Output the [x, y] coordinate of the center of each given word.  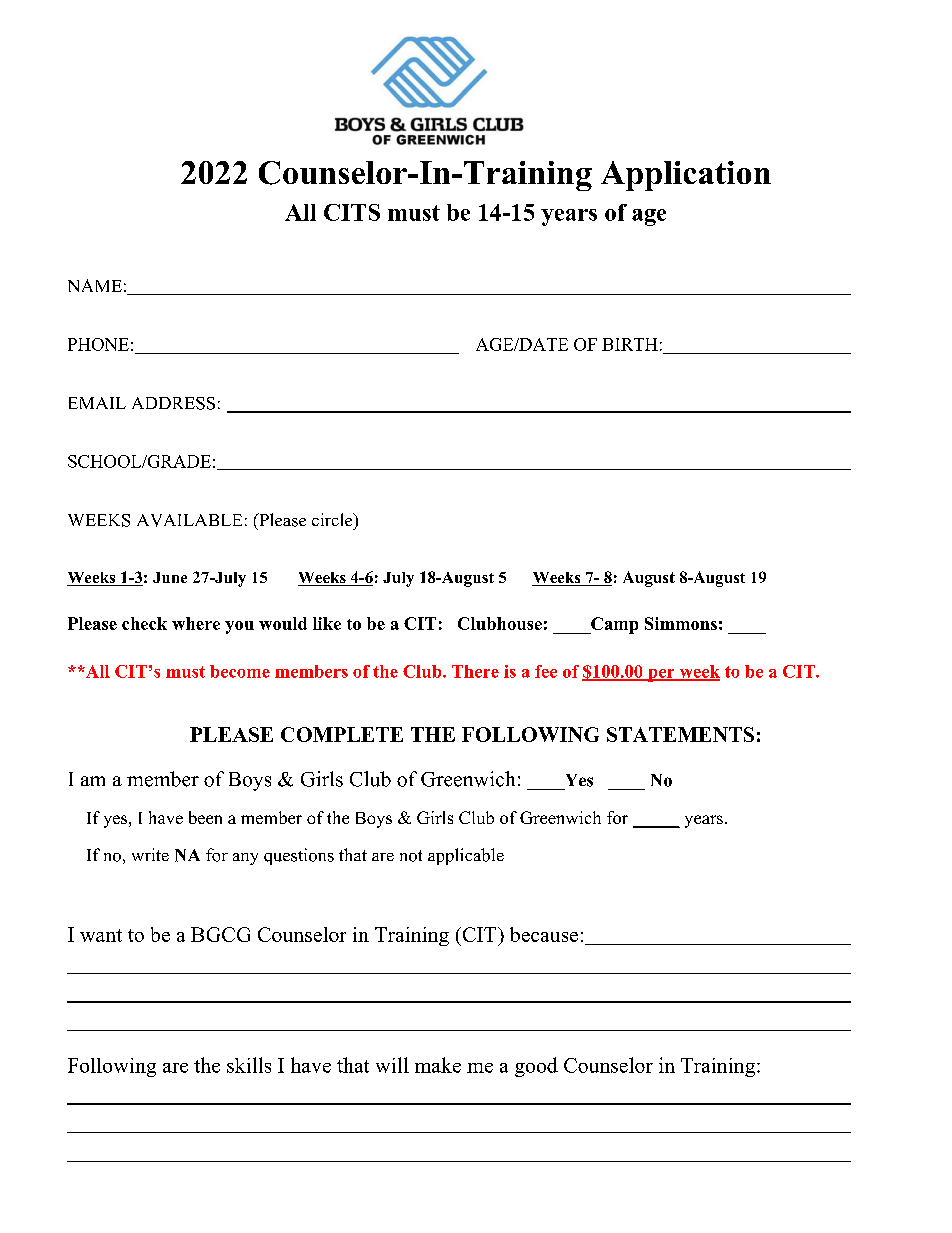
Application [686, 176]
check [144, 623]
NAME [95, 285]
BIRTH [630, 344]
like [327, 623]
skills [249, 1065]
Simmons [681, 623]
